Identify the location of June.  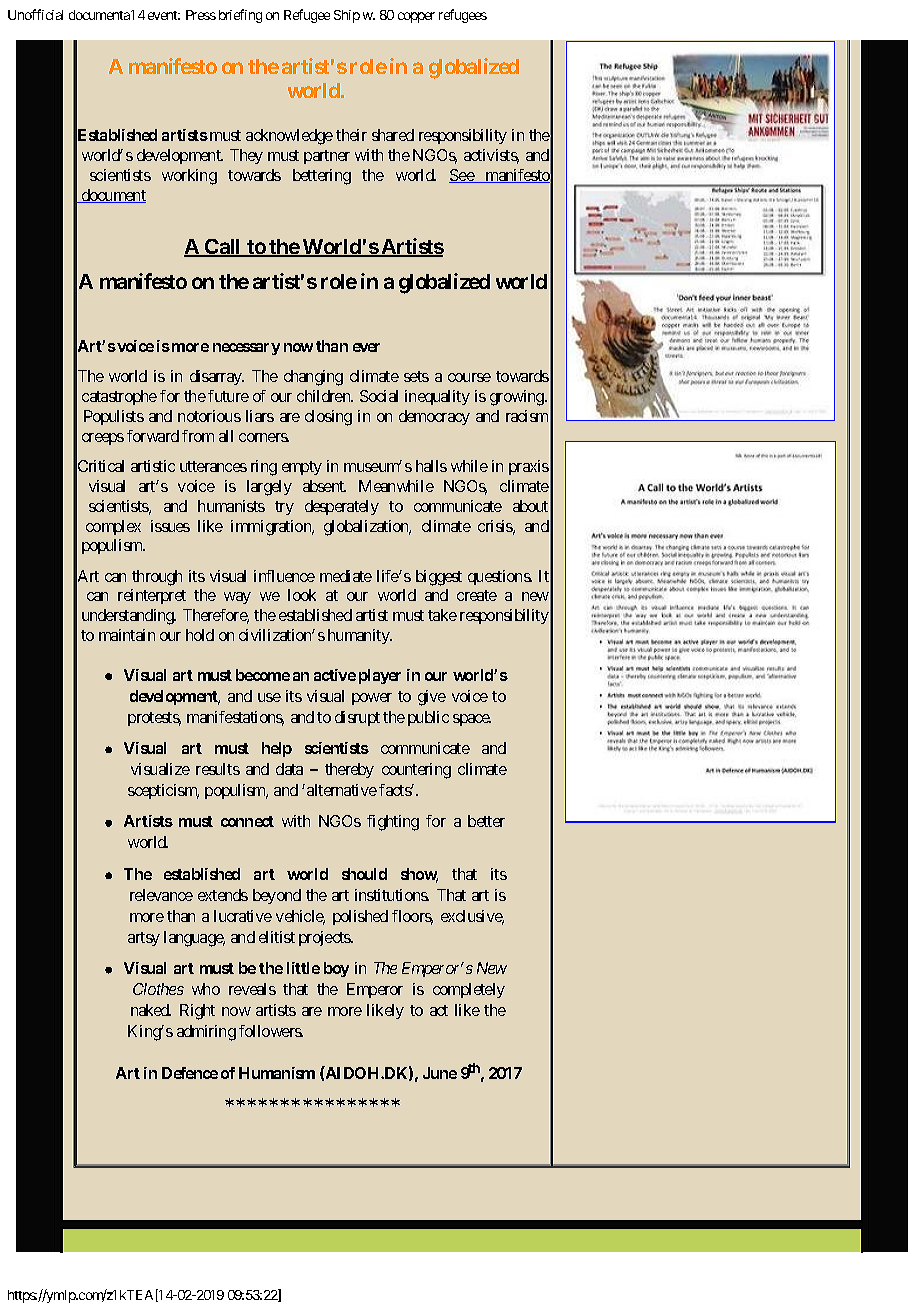
(440, 1073).
